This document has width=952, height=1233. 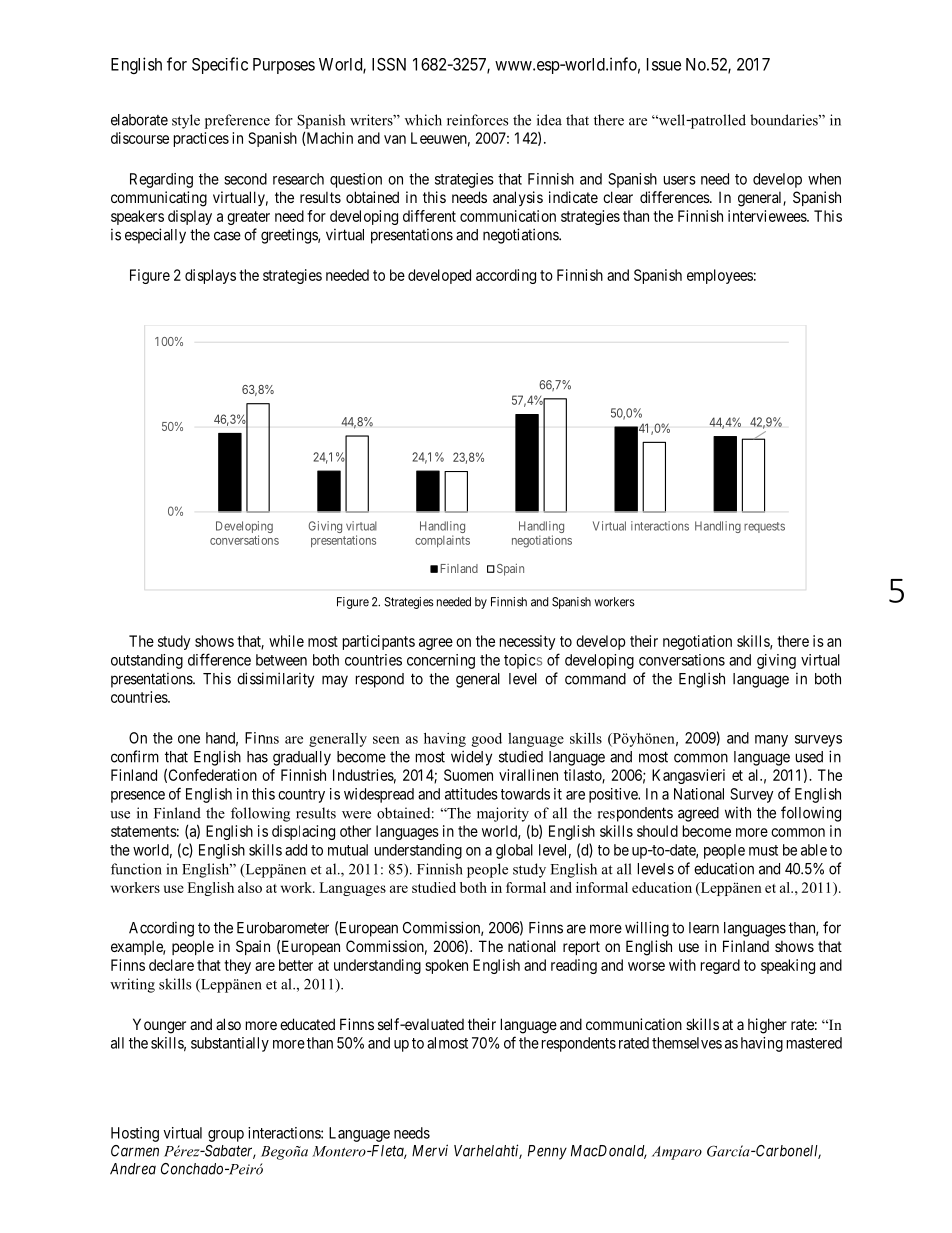 I want to click on Issue, so click(x=664, y=64).
